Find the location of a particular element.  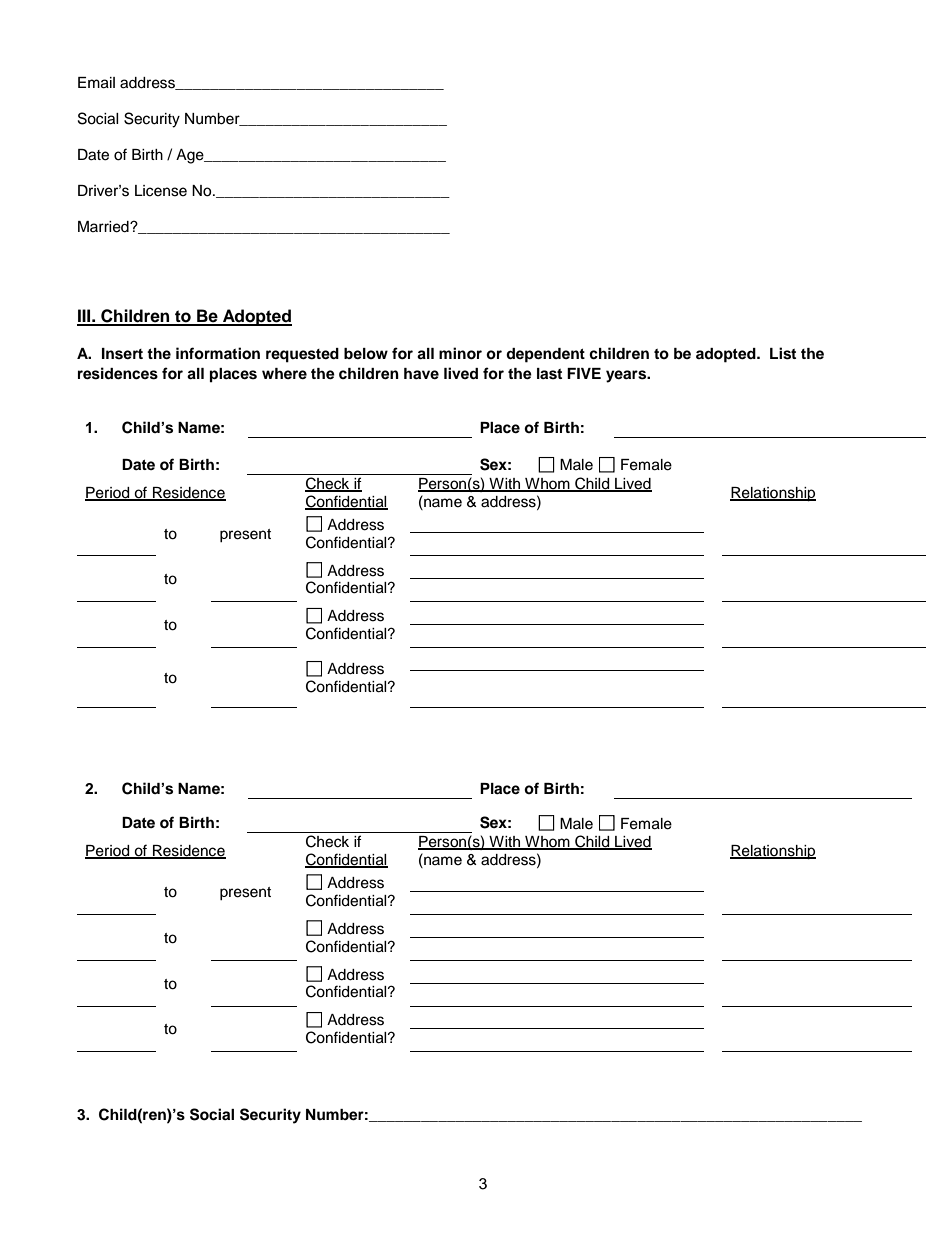

List is located at coordinates (783, 353).
